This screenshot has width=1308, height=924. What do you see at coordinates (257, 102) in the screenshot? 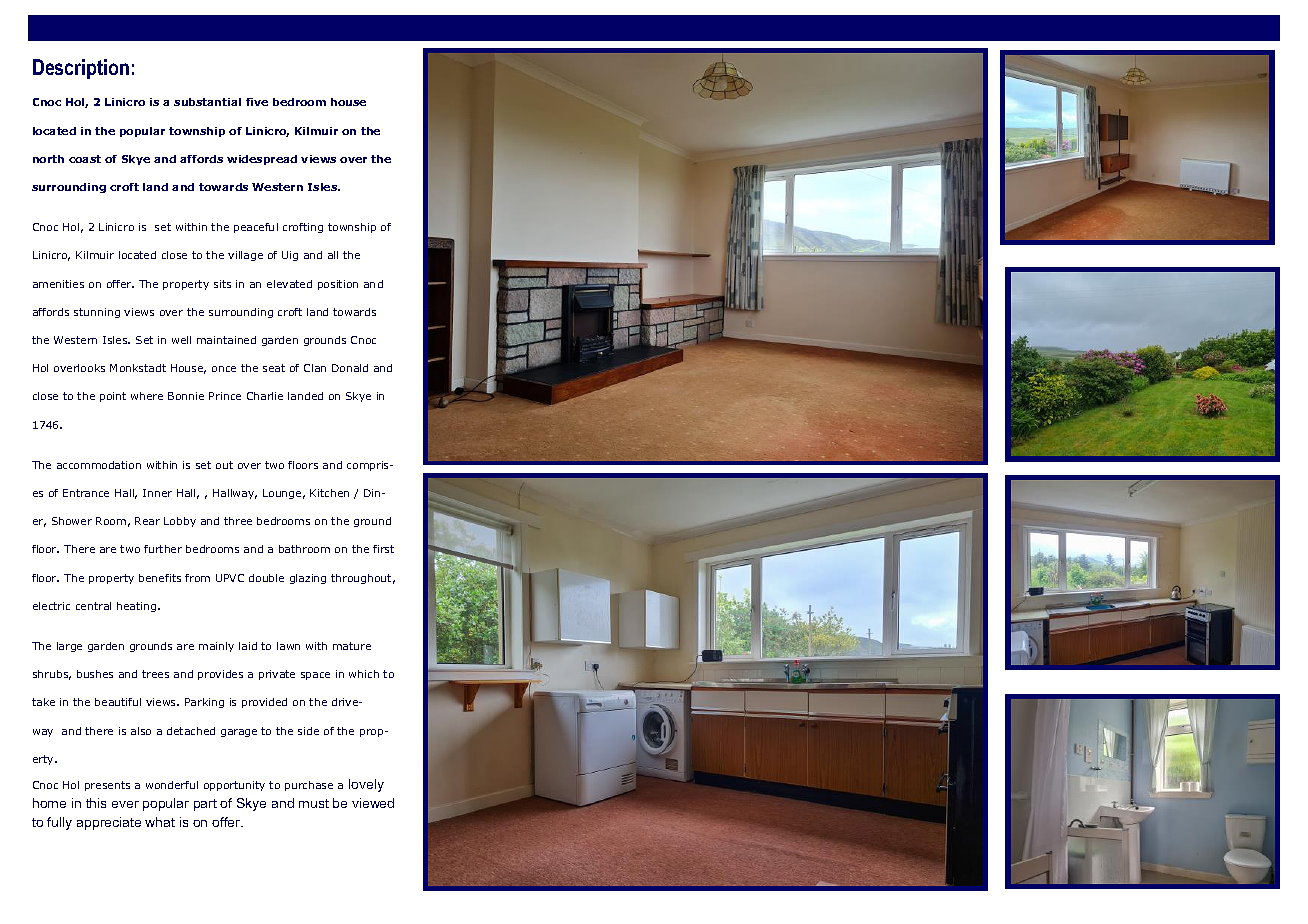
I see `five` at bounding box center [257, 102].
